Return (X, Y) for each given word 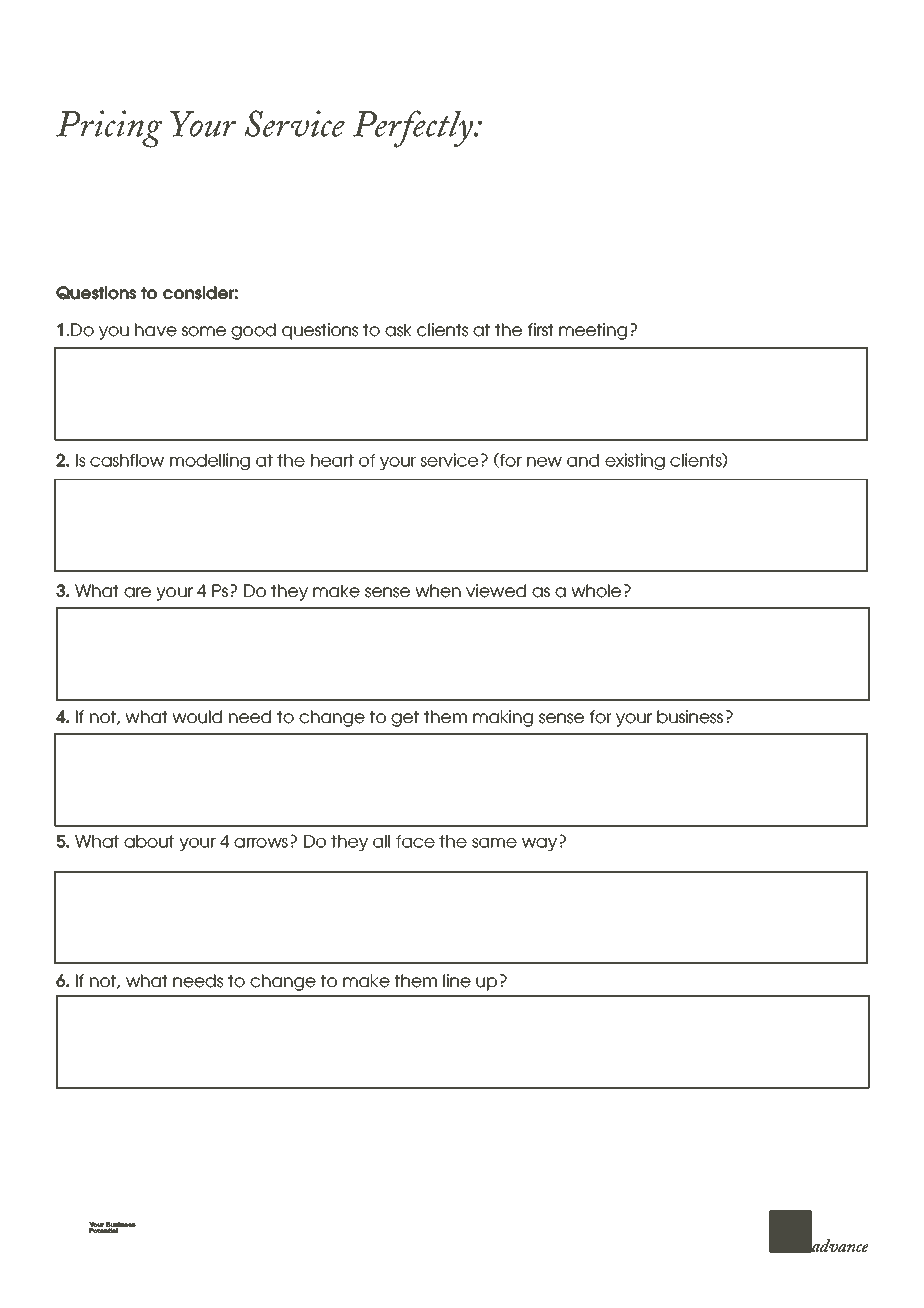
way (539, 844)
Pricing (109, 129)
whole (596, 591)
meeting (593, 331)
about (149, 841)
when (438, 591)
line (457, 981)
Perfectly (414, 129)
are (137, 592)
